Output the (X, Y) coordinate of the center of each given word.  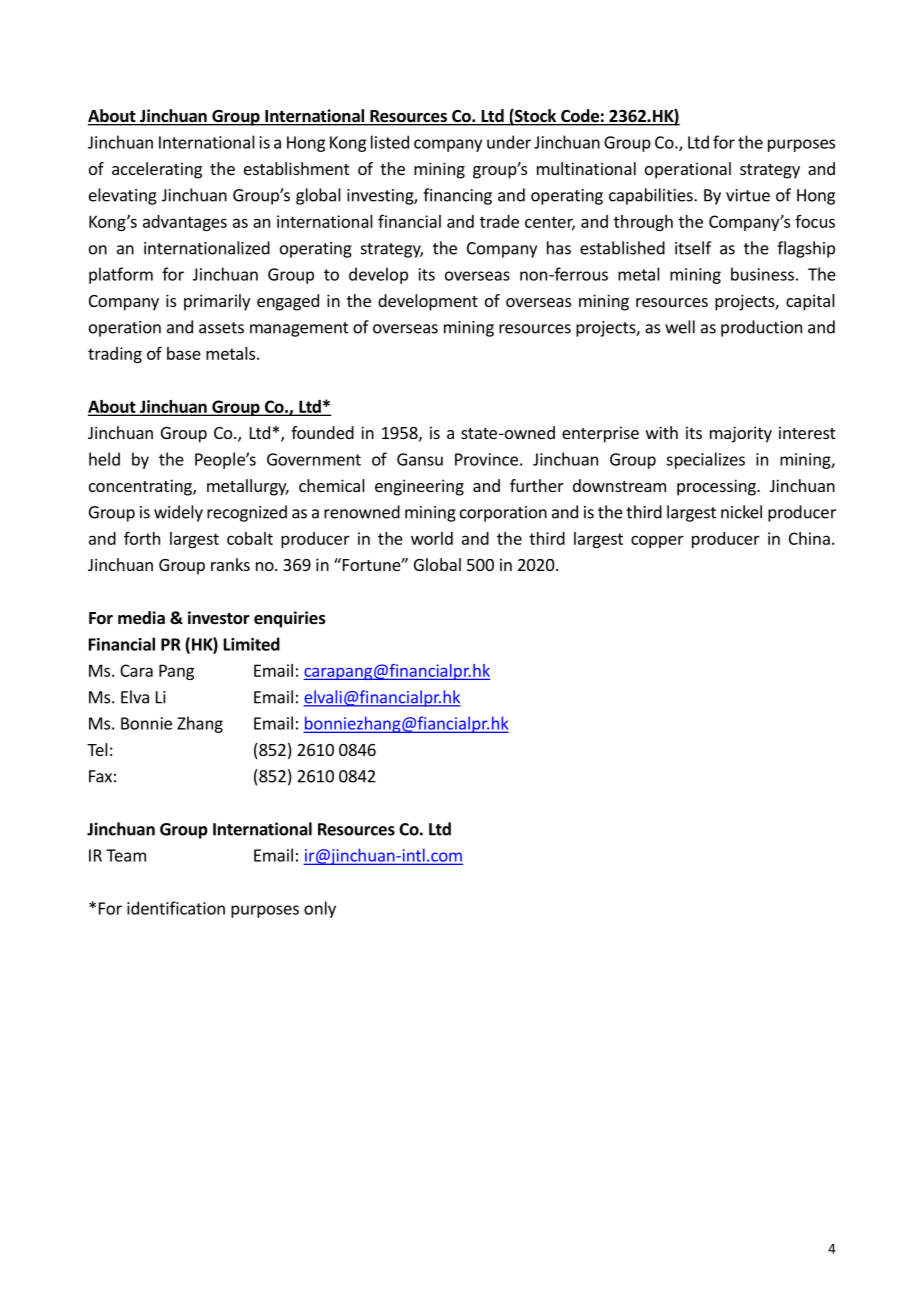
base (184, 353)
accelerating (157, 170)
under (509, 142)
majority (741, 434)
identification (176, 908)
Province (486, 459)
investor (219, 618)
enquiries (290, 619)
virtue (748, 195)
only (320, 909)
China (809, 538)
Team (126, 855)
